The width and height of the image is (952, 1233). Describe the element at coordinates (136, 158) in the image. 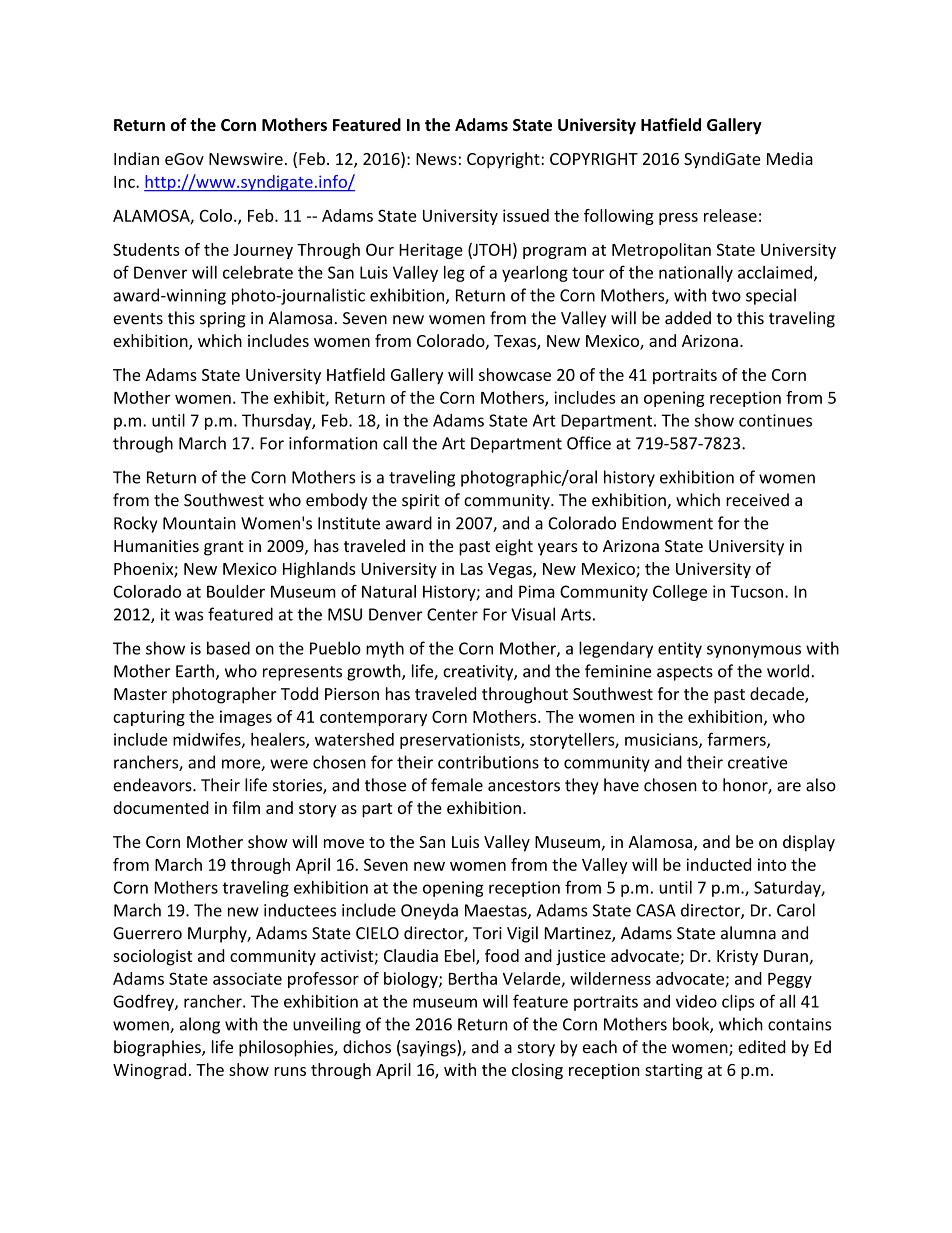

I see `Indian` at that location.
